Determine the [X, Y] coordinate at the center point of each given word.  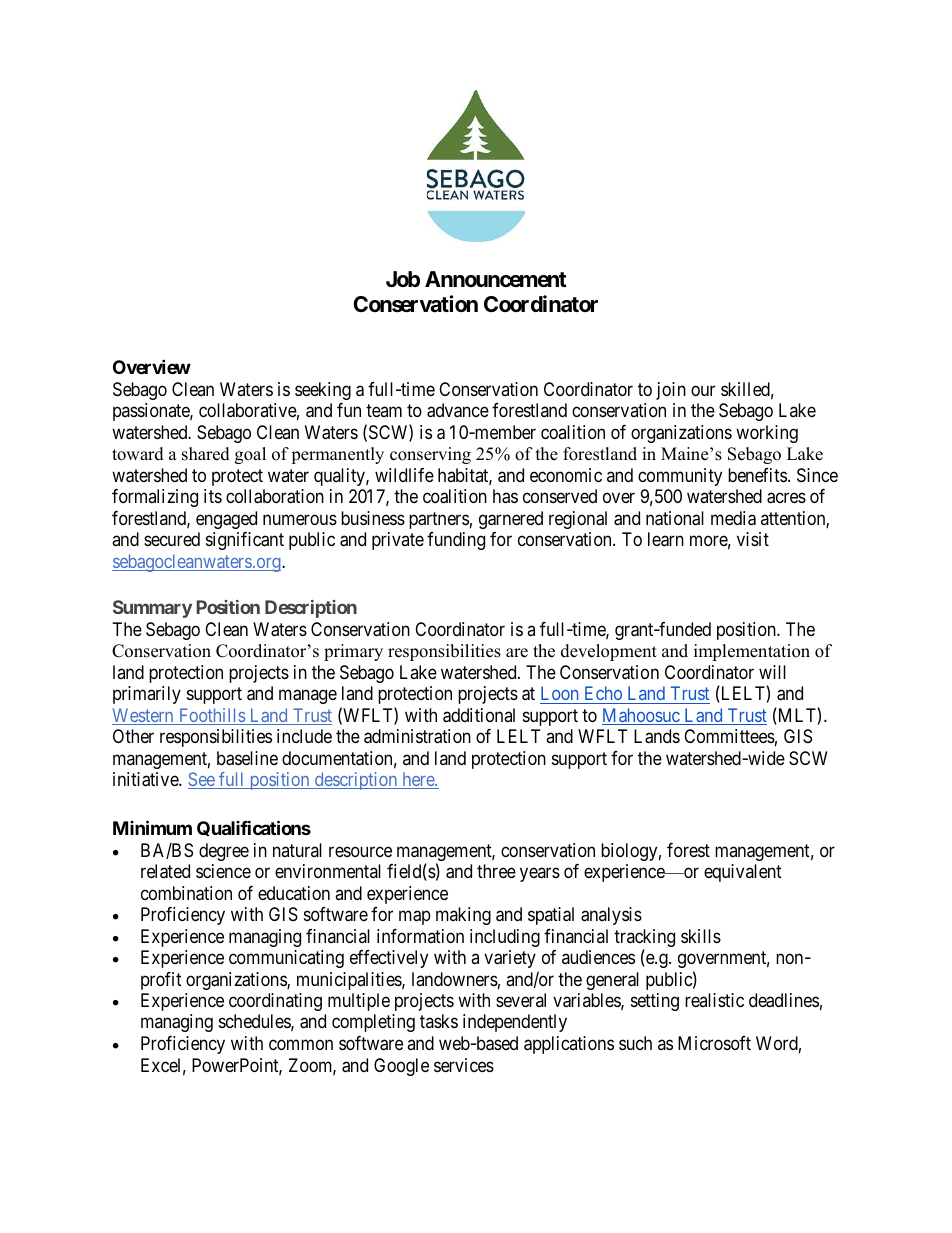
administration [417, 736]
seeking [323, 391]
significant [245, 541]
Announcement [496, 279]
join [671, 391]
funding [456, 541]
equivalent [743, 873]
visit [753, 539]
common [301, 1045]
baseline [247, 758]
